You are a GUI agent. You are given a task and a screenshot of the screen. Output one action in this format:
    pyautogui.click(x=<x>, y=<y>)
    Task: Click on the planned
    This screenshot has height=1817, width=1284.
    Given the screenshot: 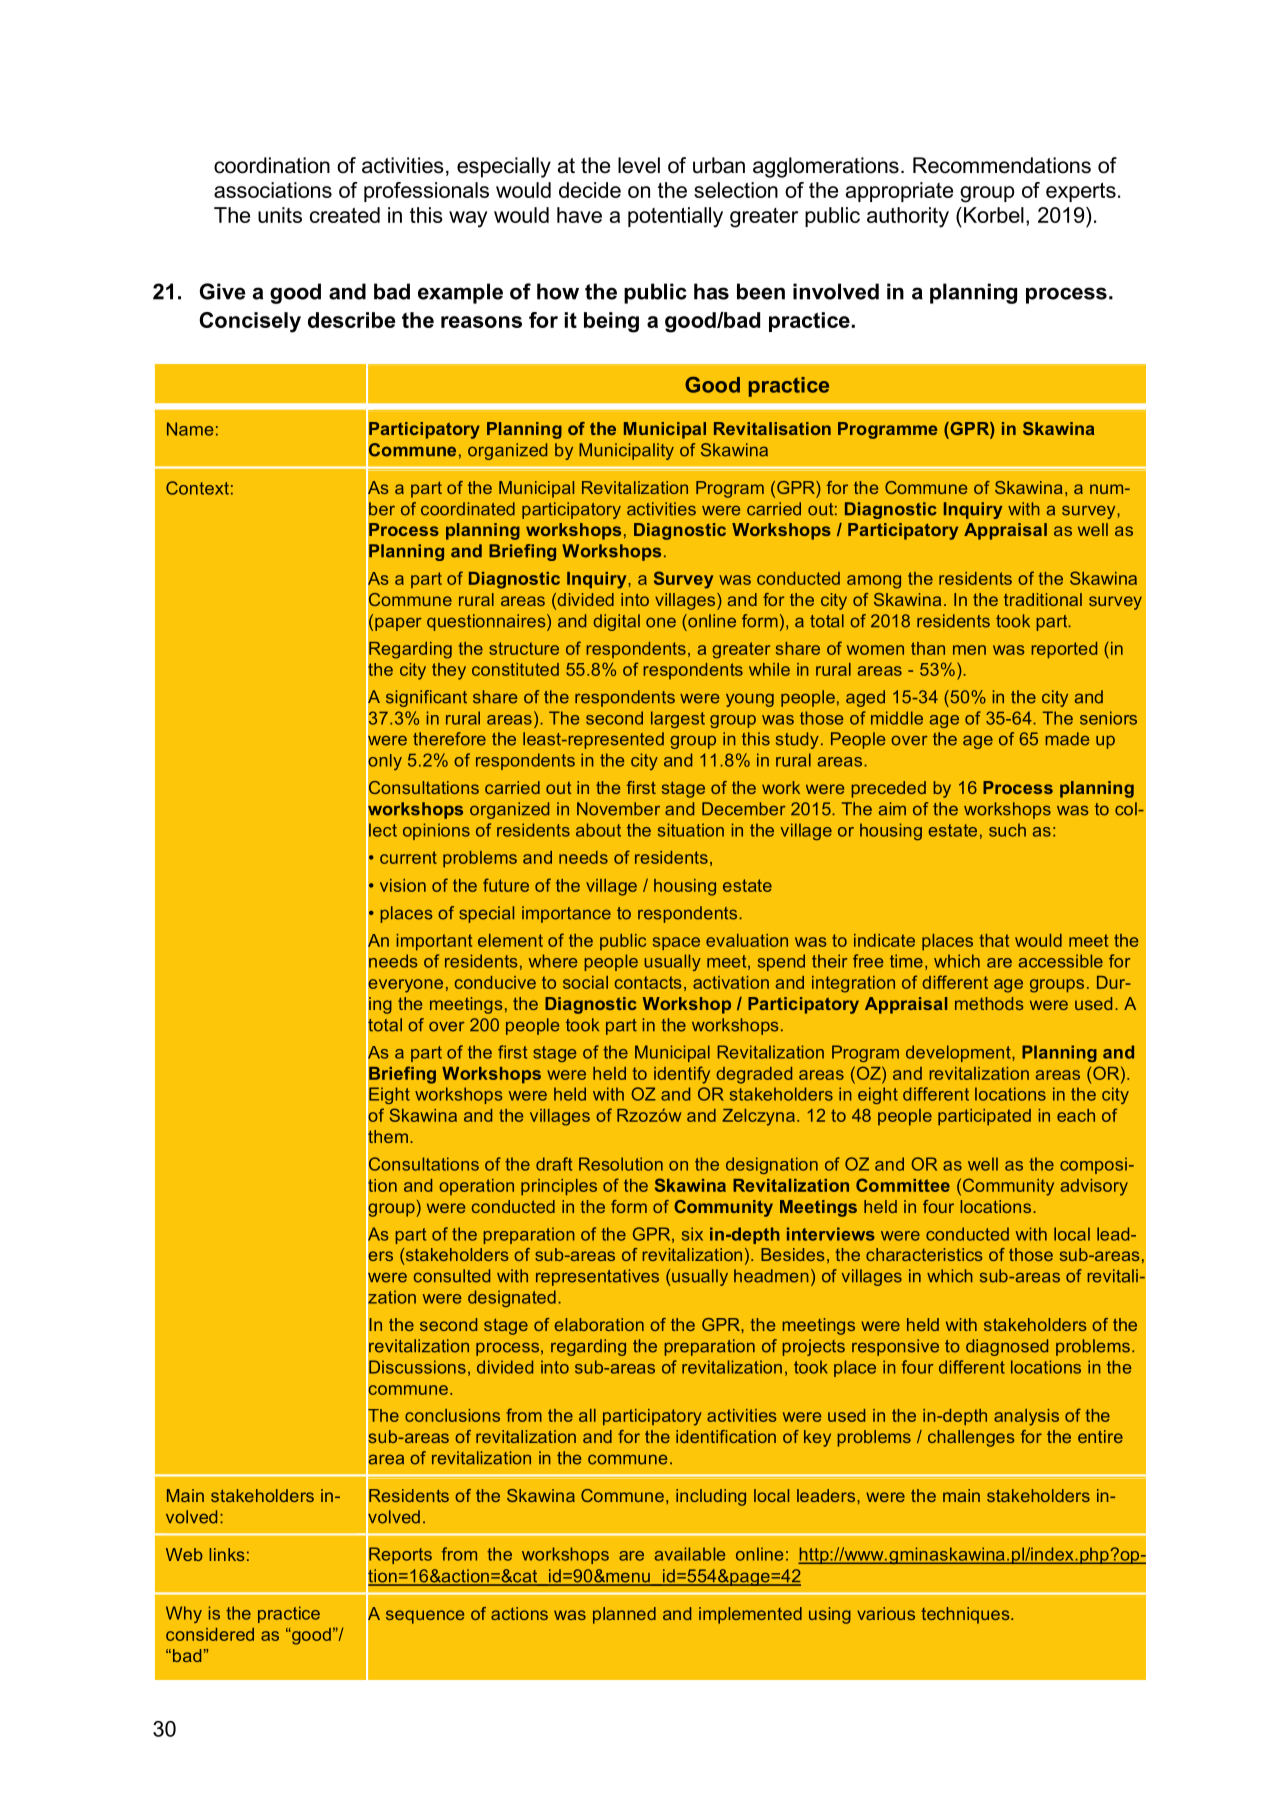 What is the action you would take?
    pyautogui.click(x=624, y=1615)
